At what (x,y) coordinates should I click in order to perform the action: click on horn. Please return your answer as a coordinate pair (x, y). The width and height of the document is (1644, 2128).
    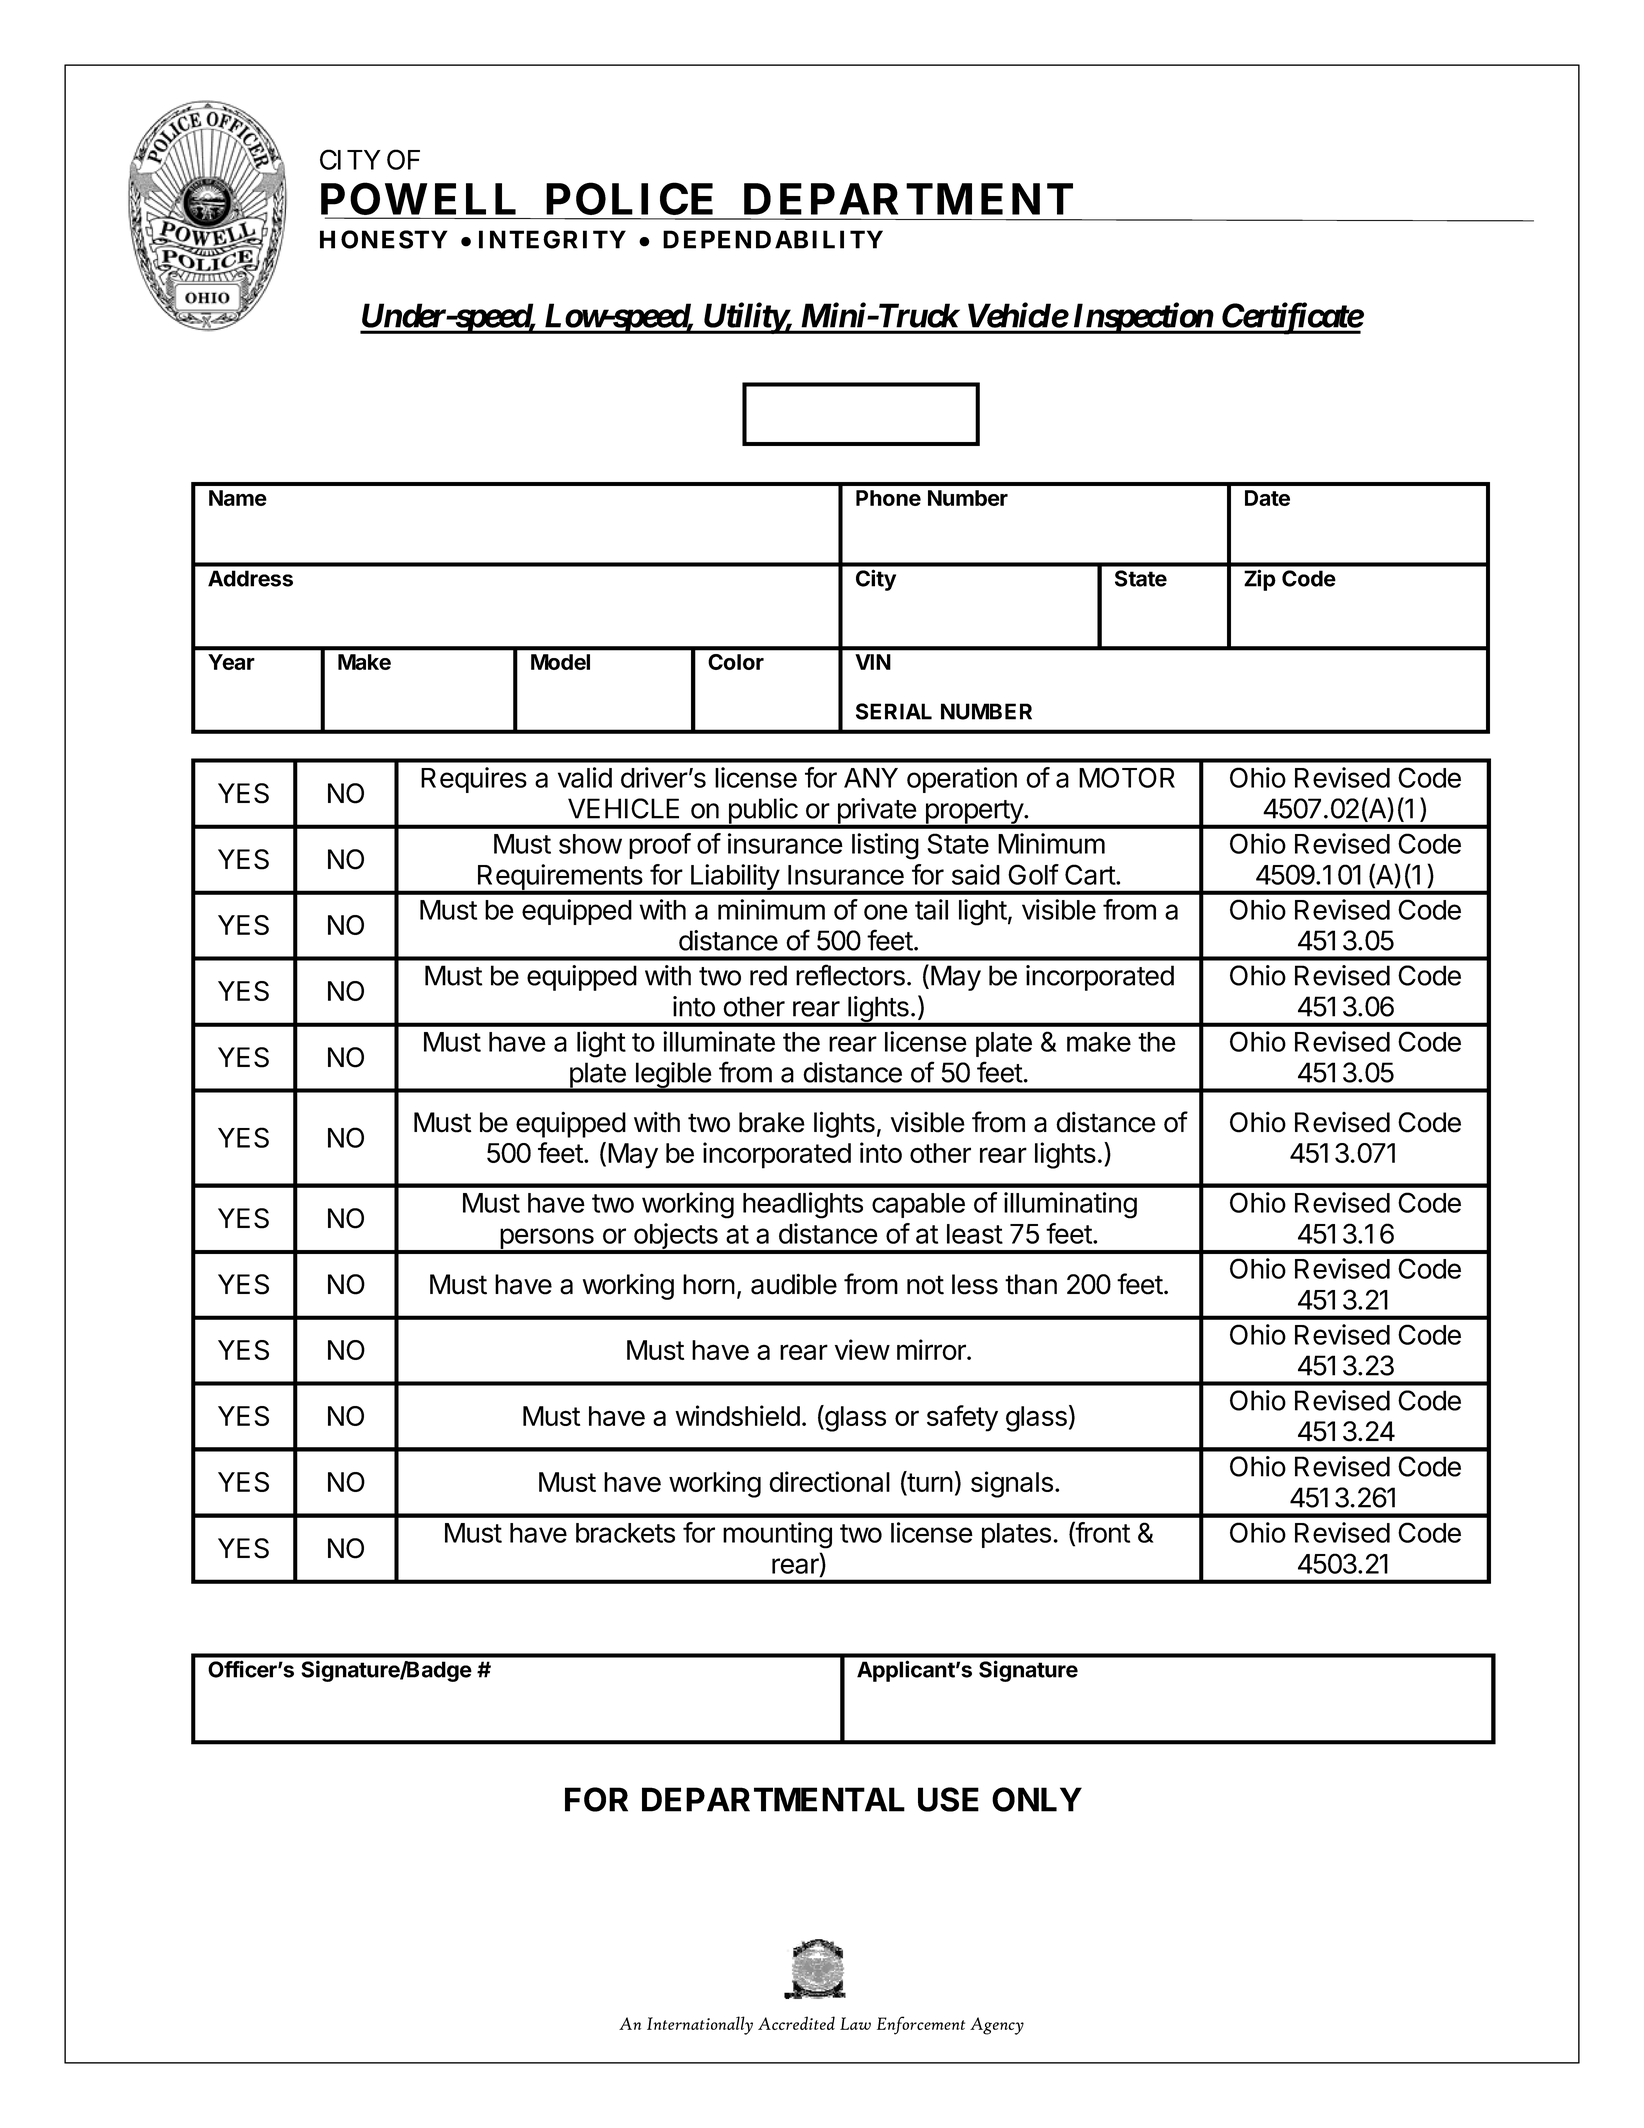
    Looking at the image, I should click on (709, 1284).
